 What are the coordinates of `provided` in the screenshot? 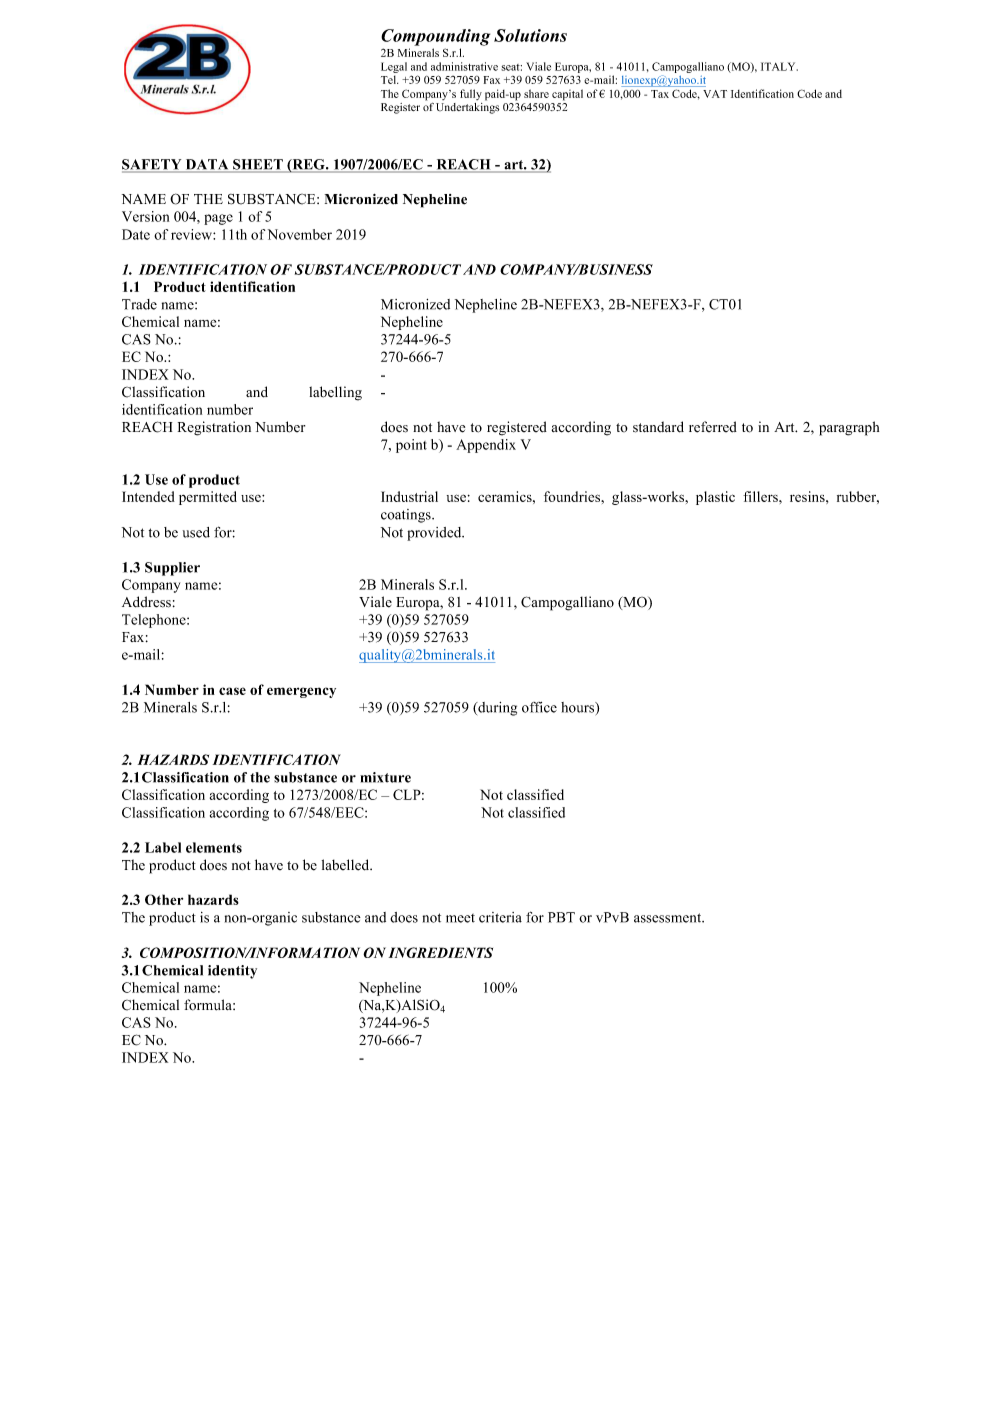 It's located at (435, 534).
